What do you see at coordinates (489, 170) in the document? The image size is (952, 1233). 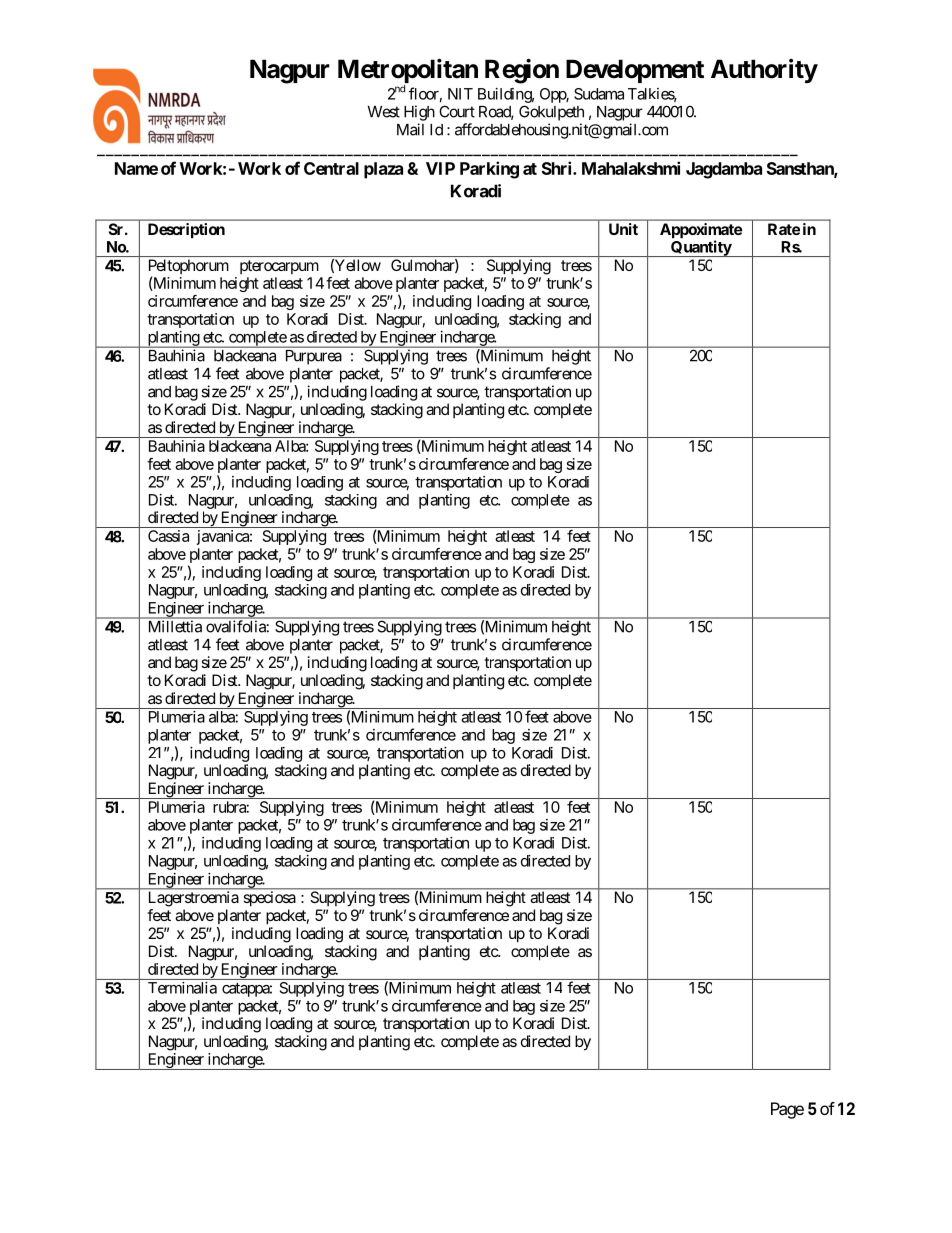 I see `Parking` at bounding box center [489, 170].
